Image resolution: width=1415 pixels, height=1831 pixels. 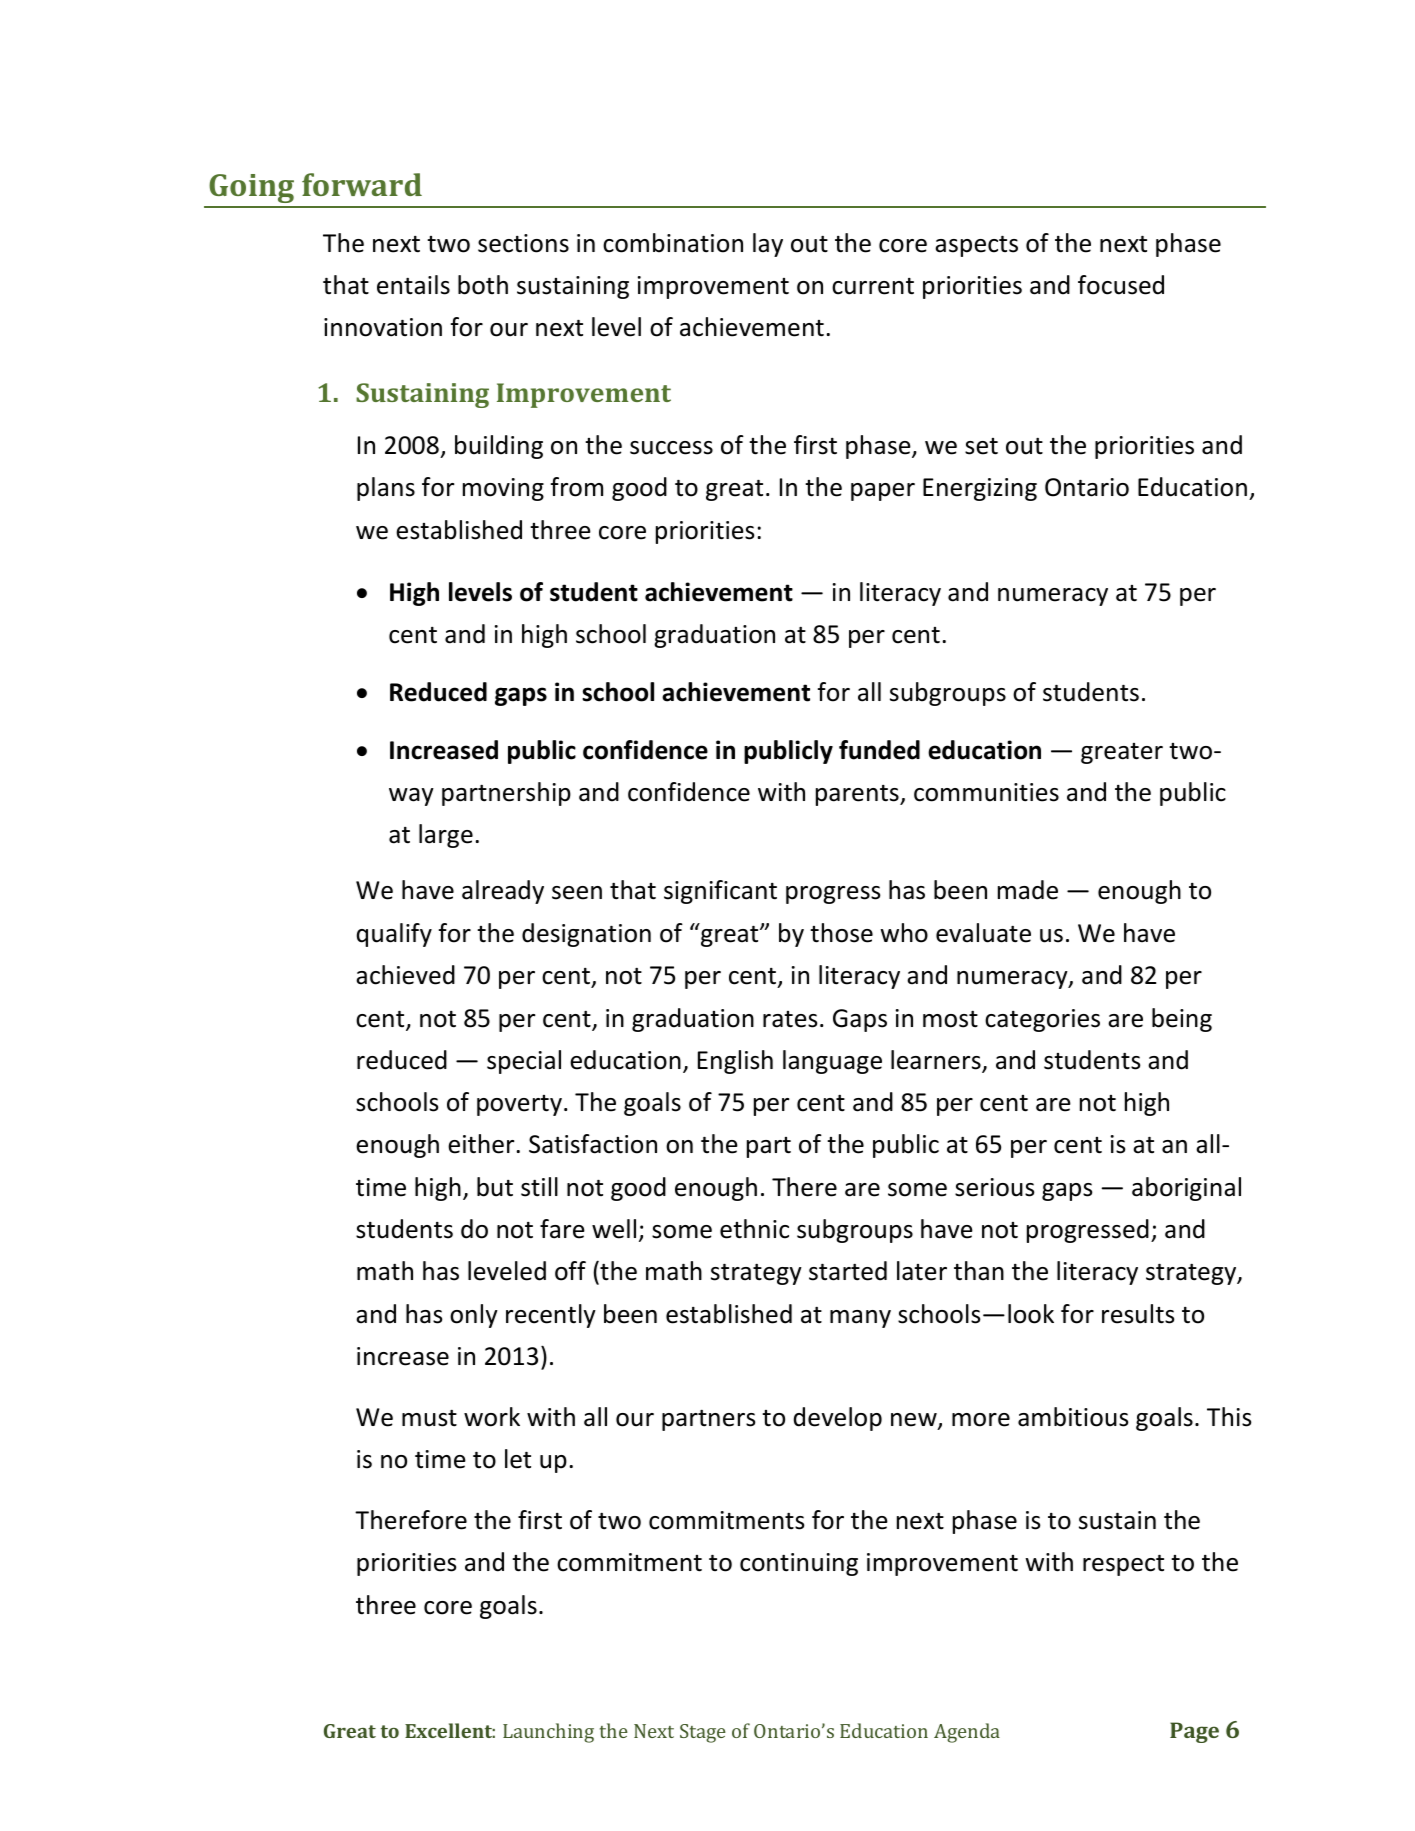 I want to click on language, so click(x=832, y=1062).
